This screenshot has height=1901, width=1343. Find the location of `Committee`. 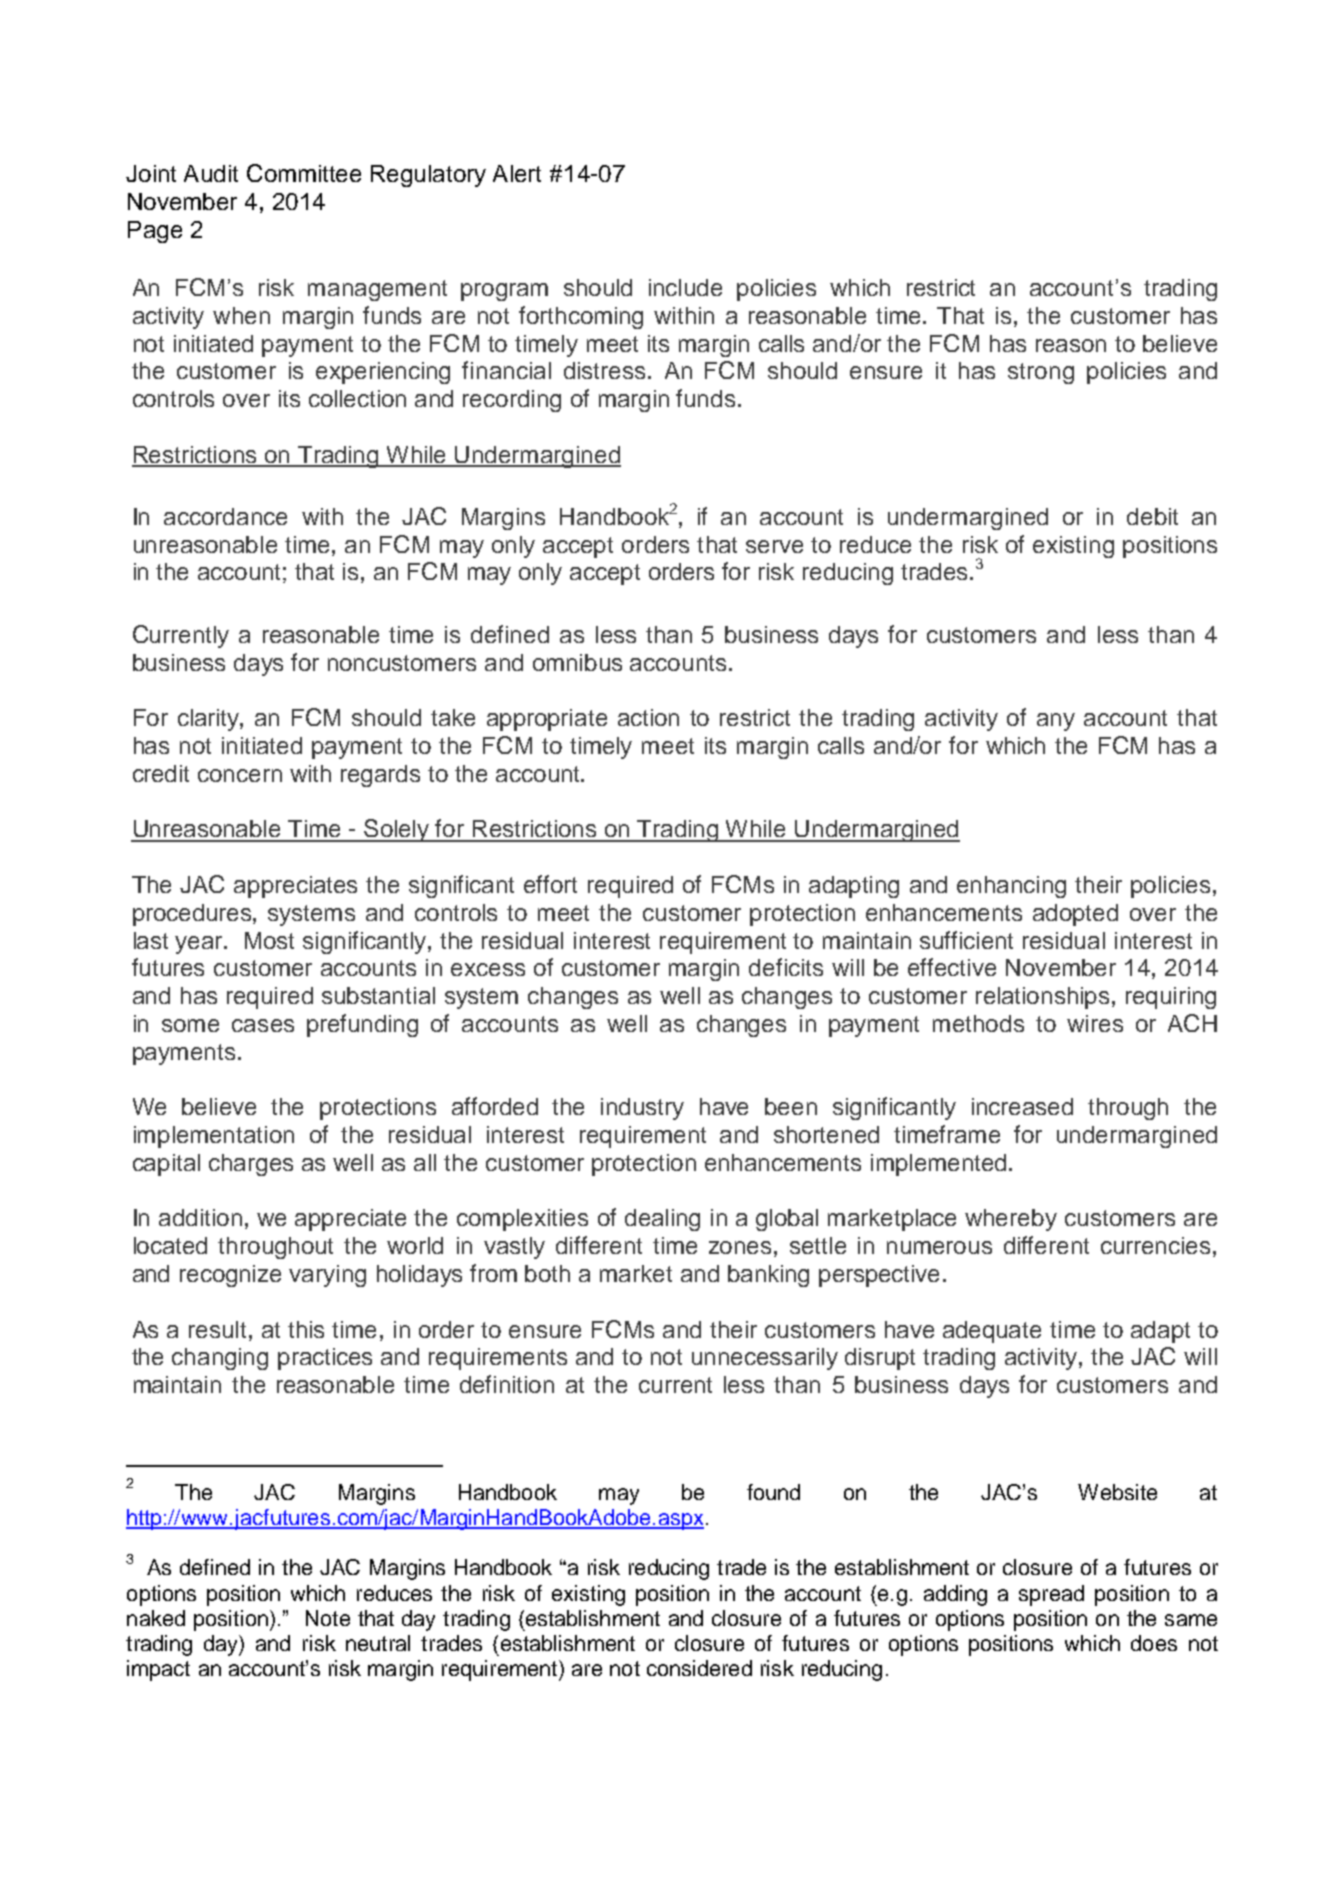

Committee is located at coordinates (304, 173).
